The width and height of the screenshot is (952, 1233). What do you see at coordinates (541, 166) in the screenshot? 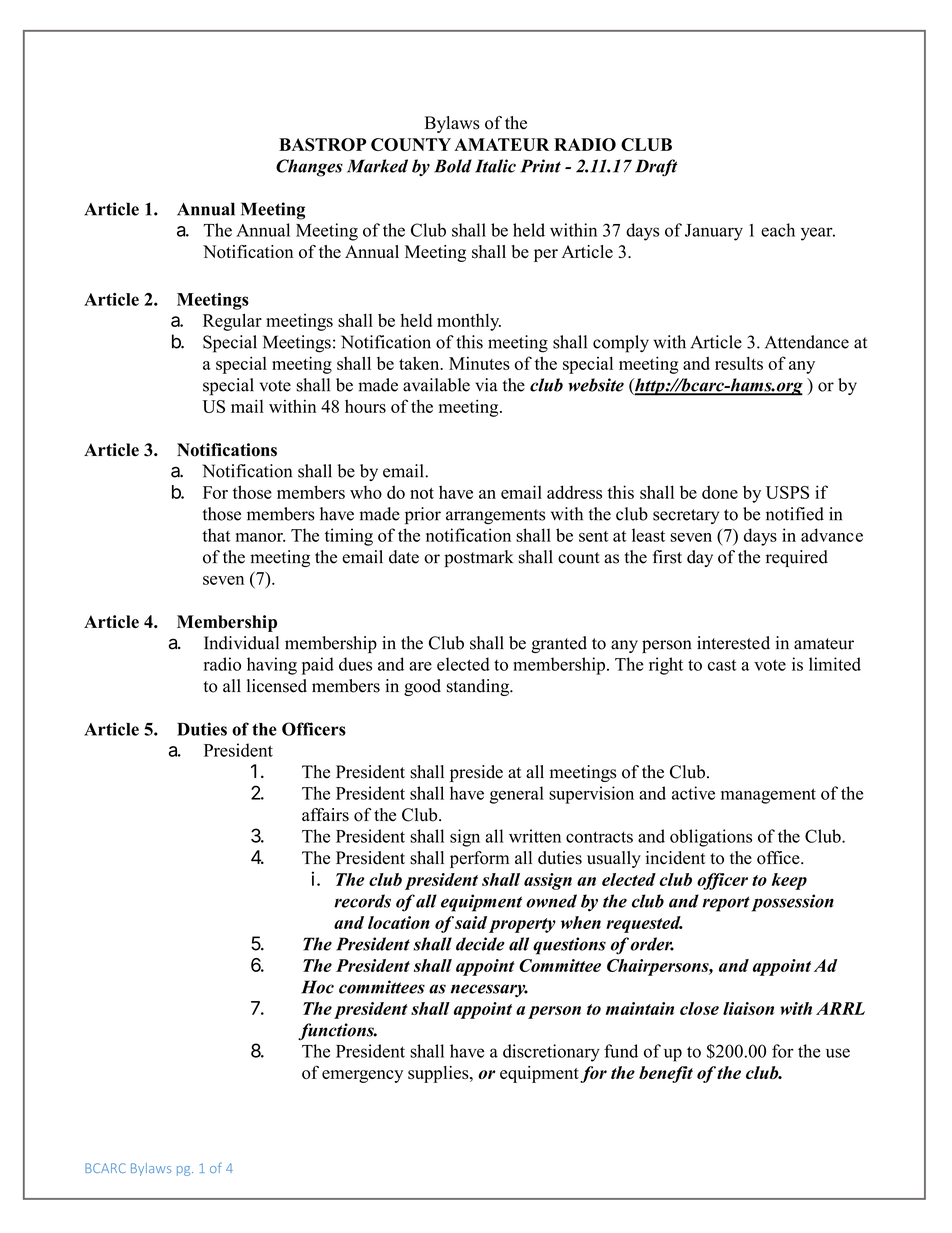
I see `Print` at bounding box center [541, 166].
